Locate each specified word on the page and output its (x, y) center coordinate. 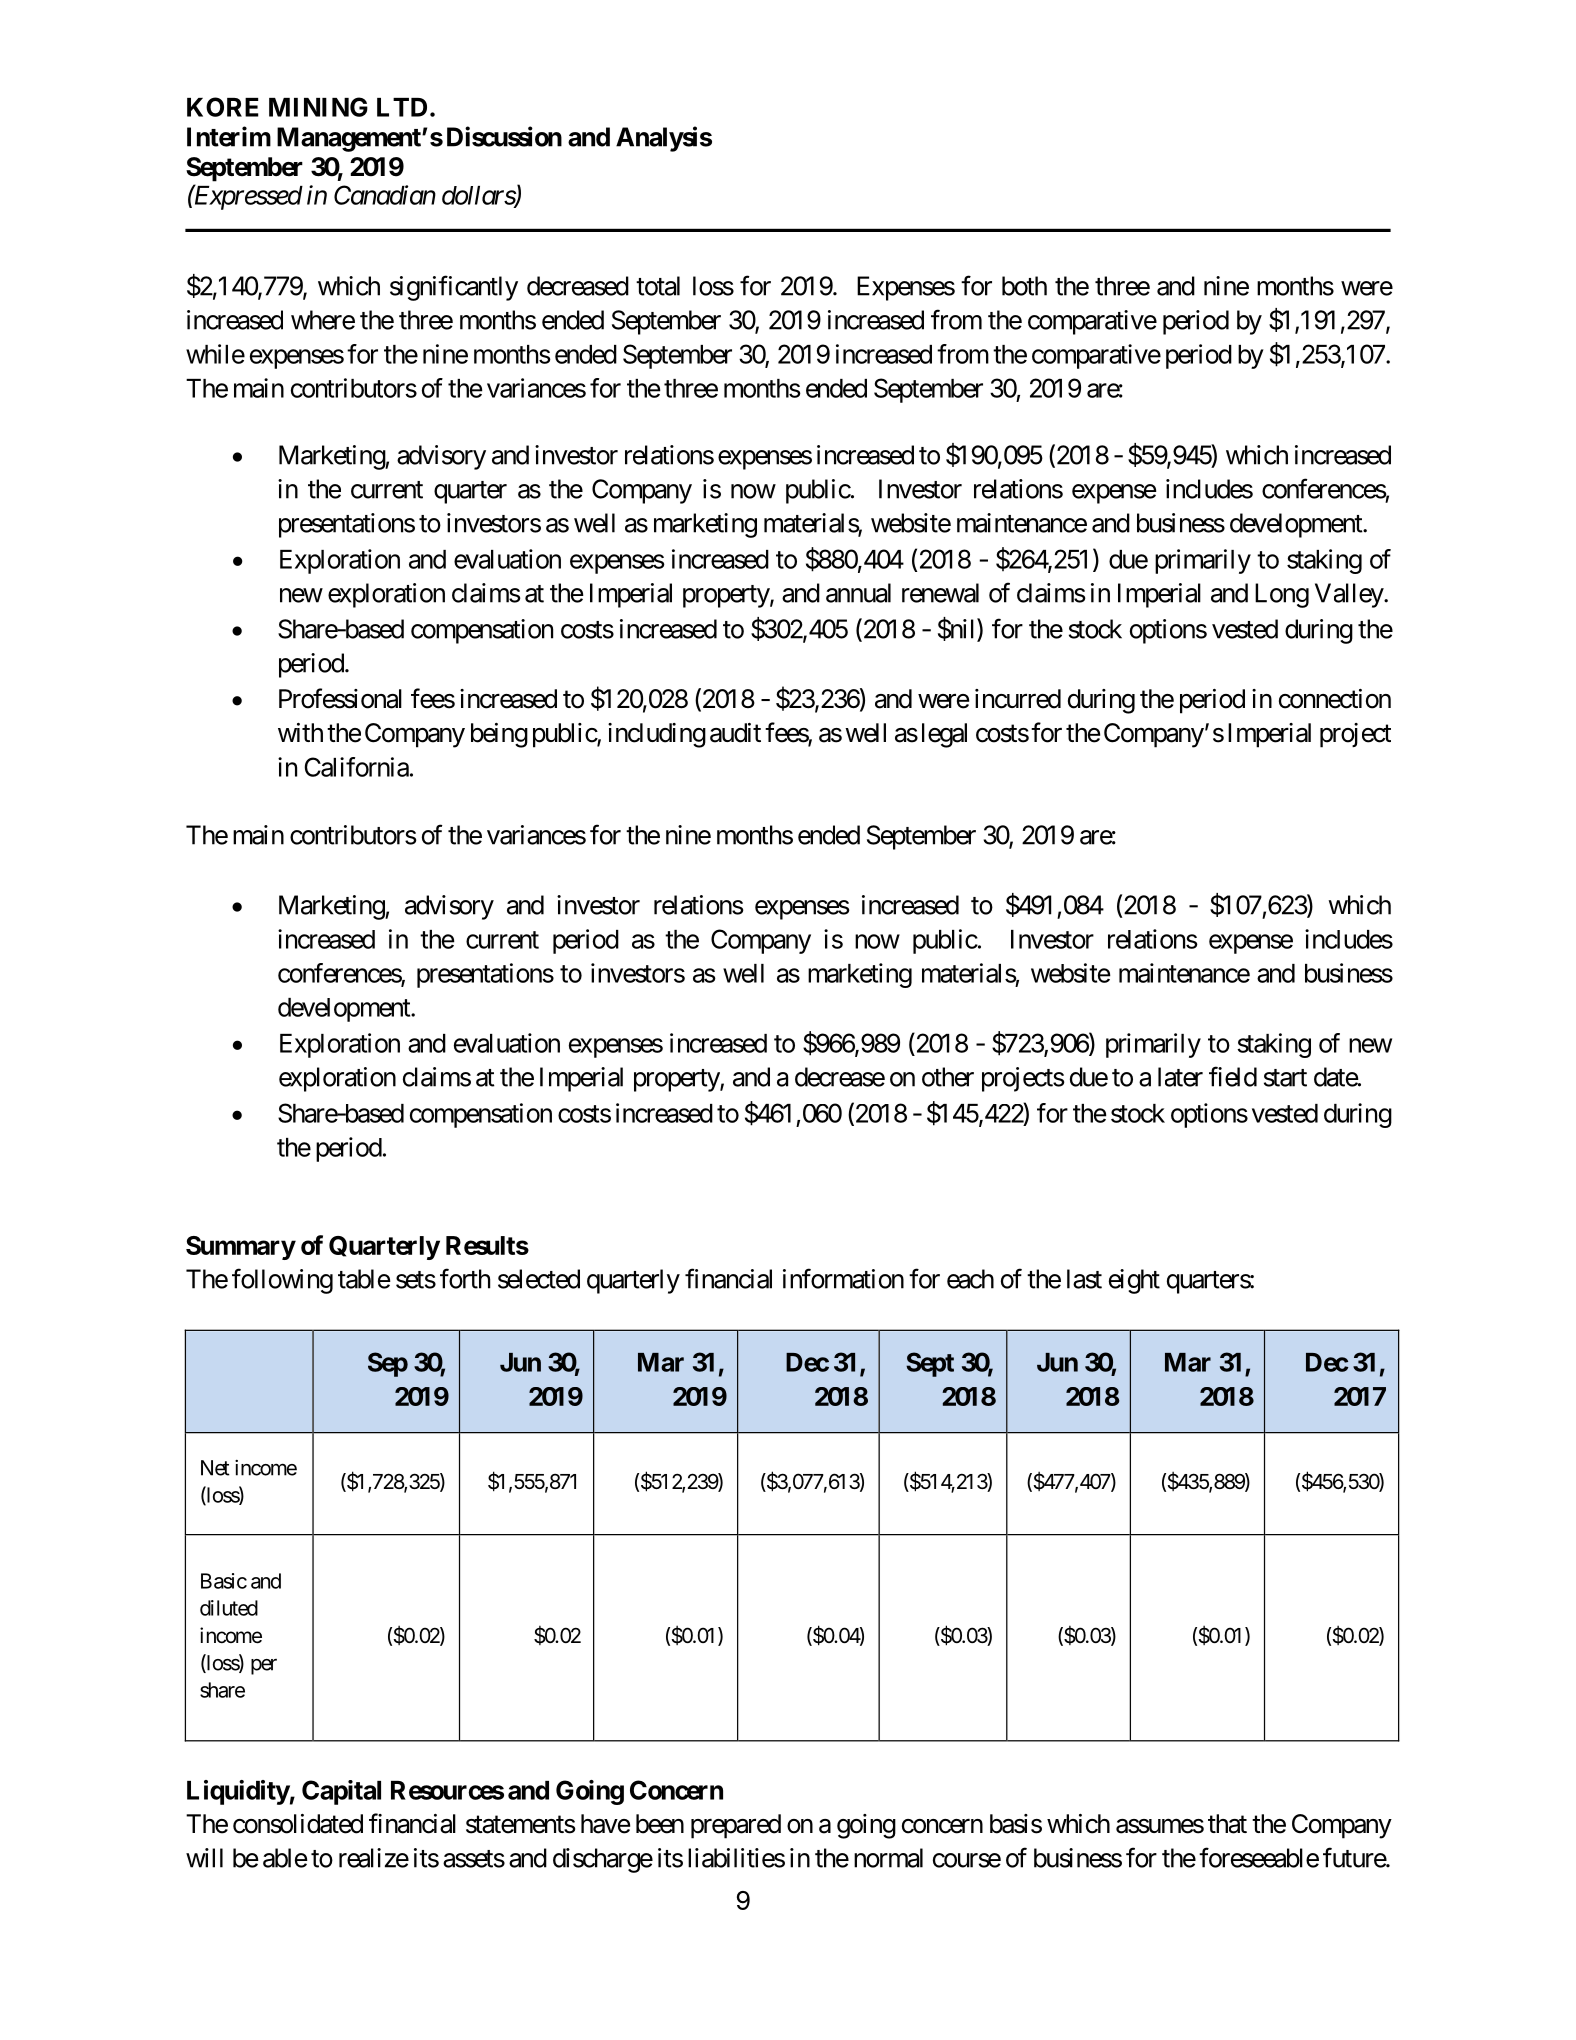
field (1233, 1076)
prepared (736, 1826)
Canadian (385, 195)
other (948, 1077)
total (658, 286)
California (356, 767)
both (1024, 286)
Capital (341, 1792)
